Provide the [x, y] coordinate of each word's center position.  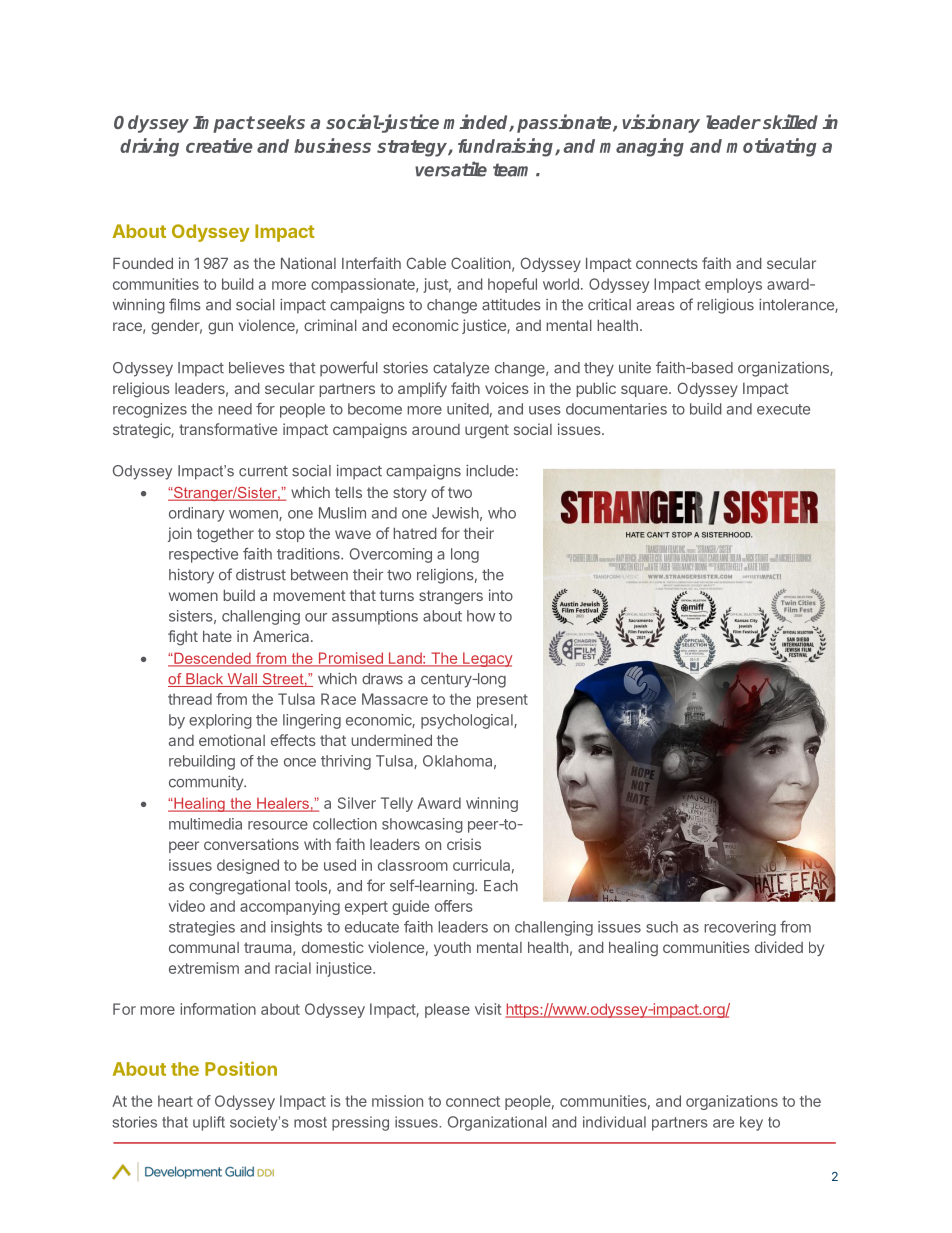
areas [656, 306]
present [502, 701]
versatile [451, 169]
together [225, 535]
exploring [220, 721]
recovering [740, 928]
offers [454, 906]
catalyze [461, 369]
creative [219, 145]
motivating [771, 147]
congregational [239, 887]
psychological [468, 721]
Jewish [455, 513]
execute [783, 409]
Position [241, 1068]
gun [220, 328]
